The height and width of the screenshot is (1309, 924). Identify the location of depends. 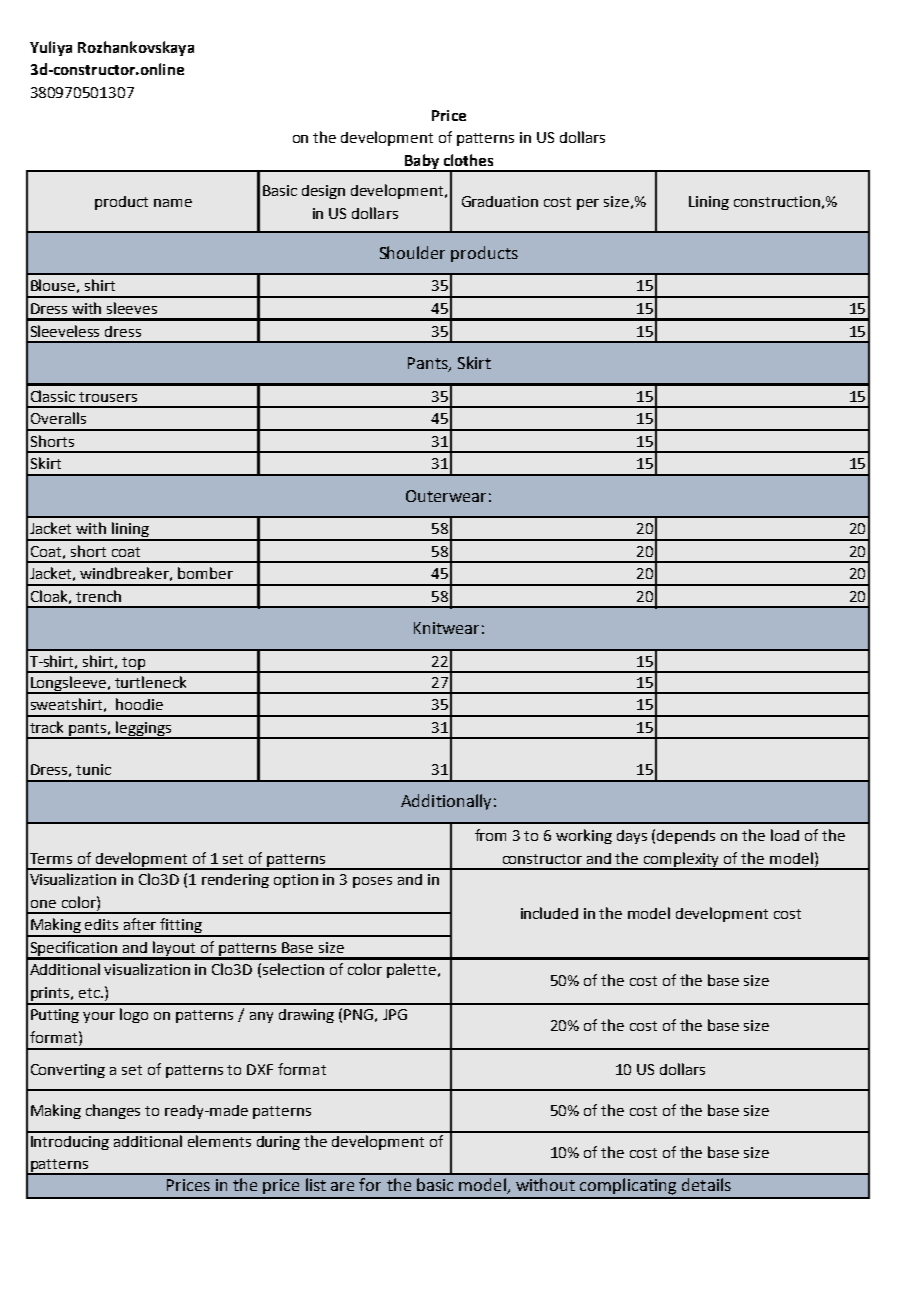
(686, 837).
